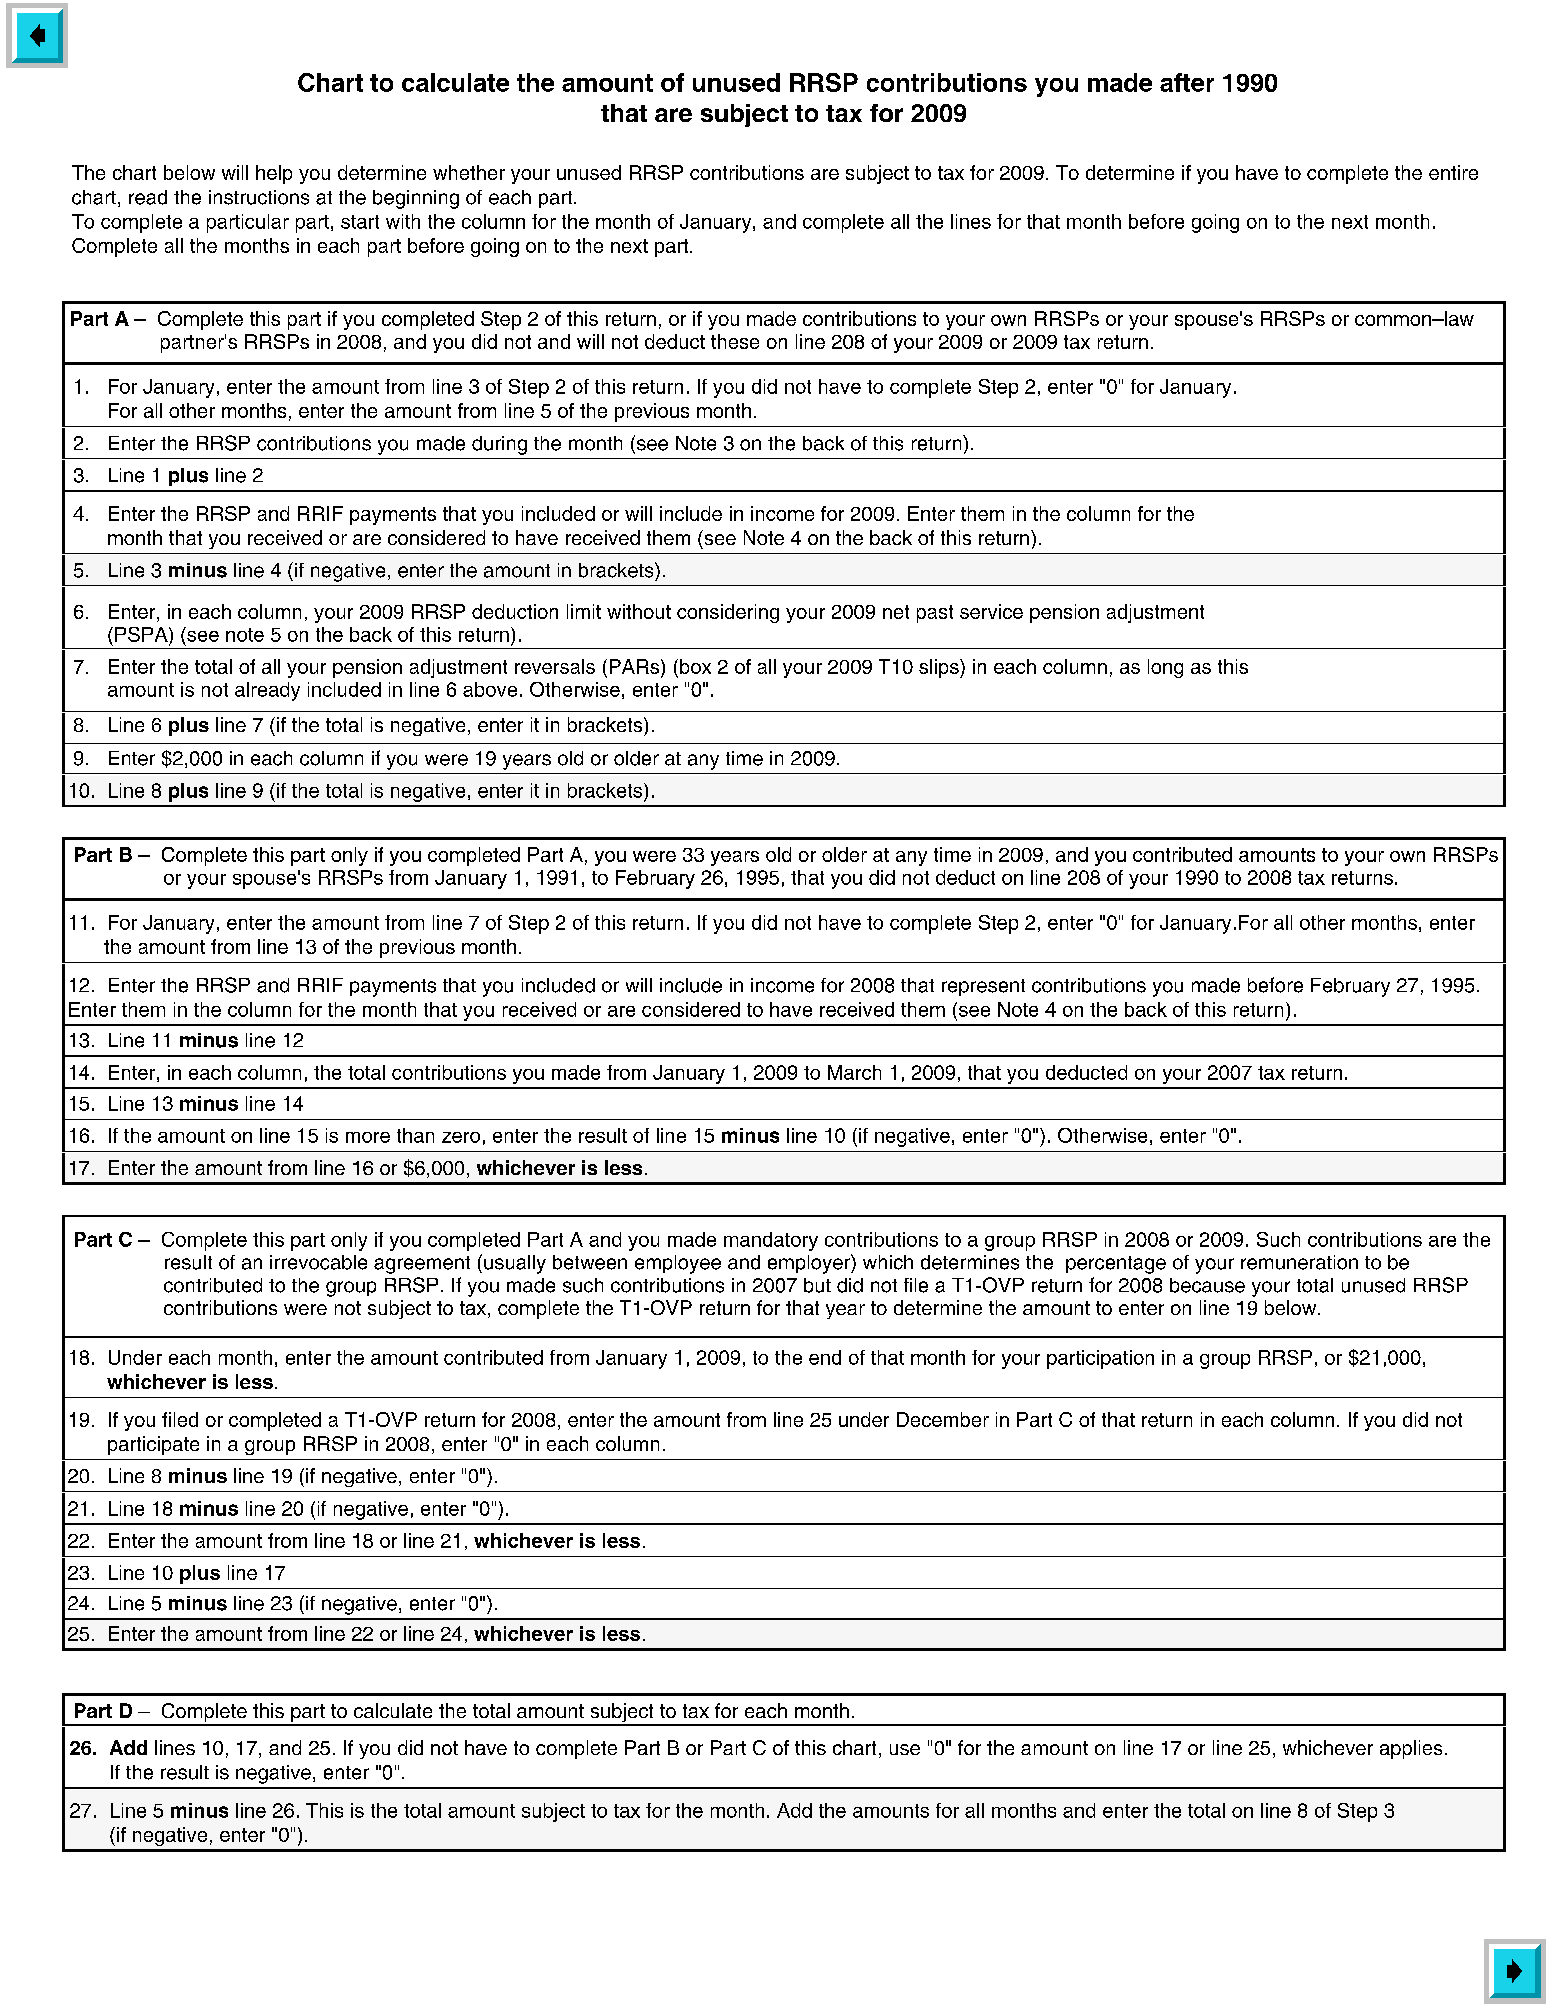 The width and height of the screenshot is (1550, 2006). What do you see at coordinates (1411, 1749) in the screenshot?
I see `applies` at bounding box center [1411, 1749].
